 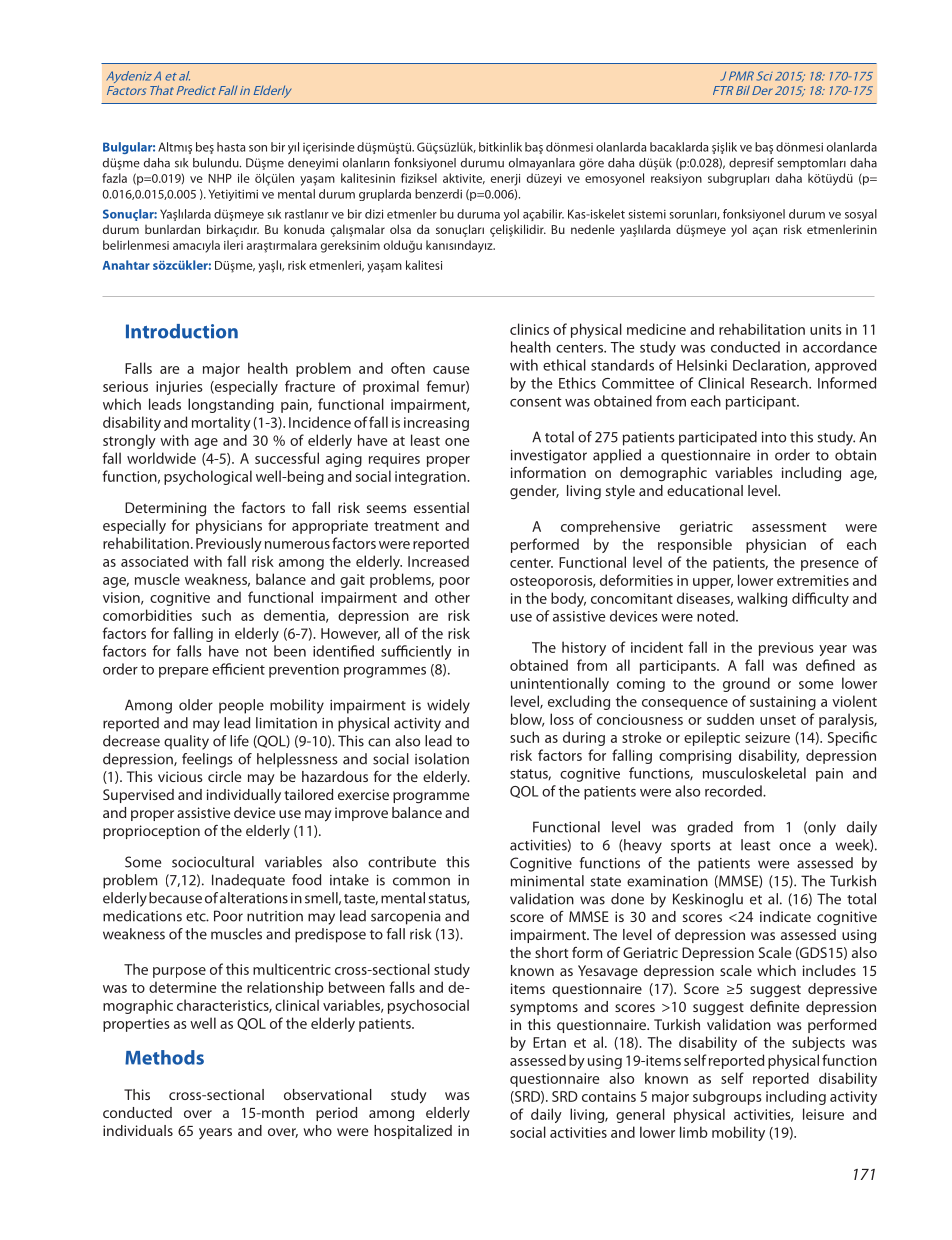 What do you see at coordinates (529, 329) in the page?
I see `clinics` at bounding box center [529, 329].
